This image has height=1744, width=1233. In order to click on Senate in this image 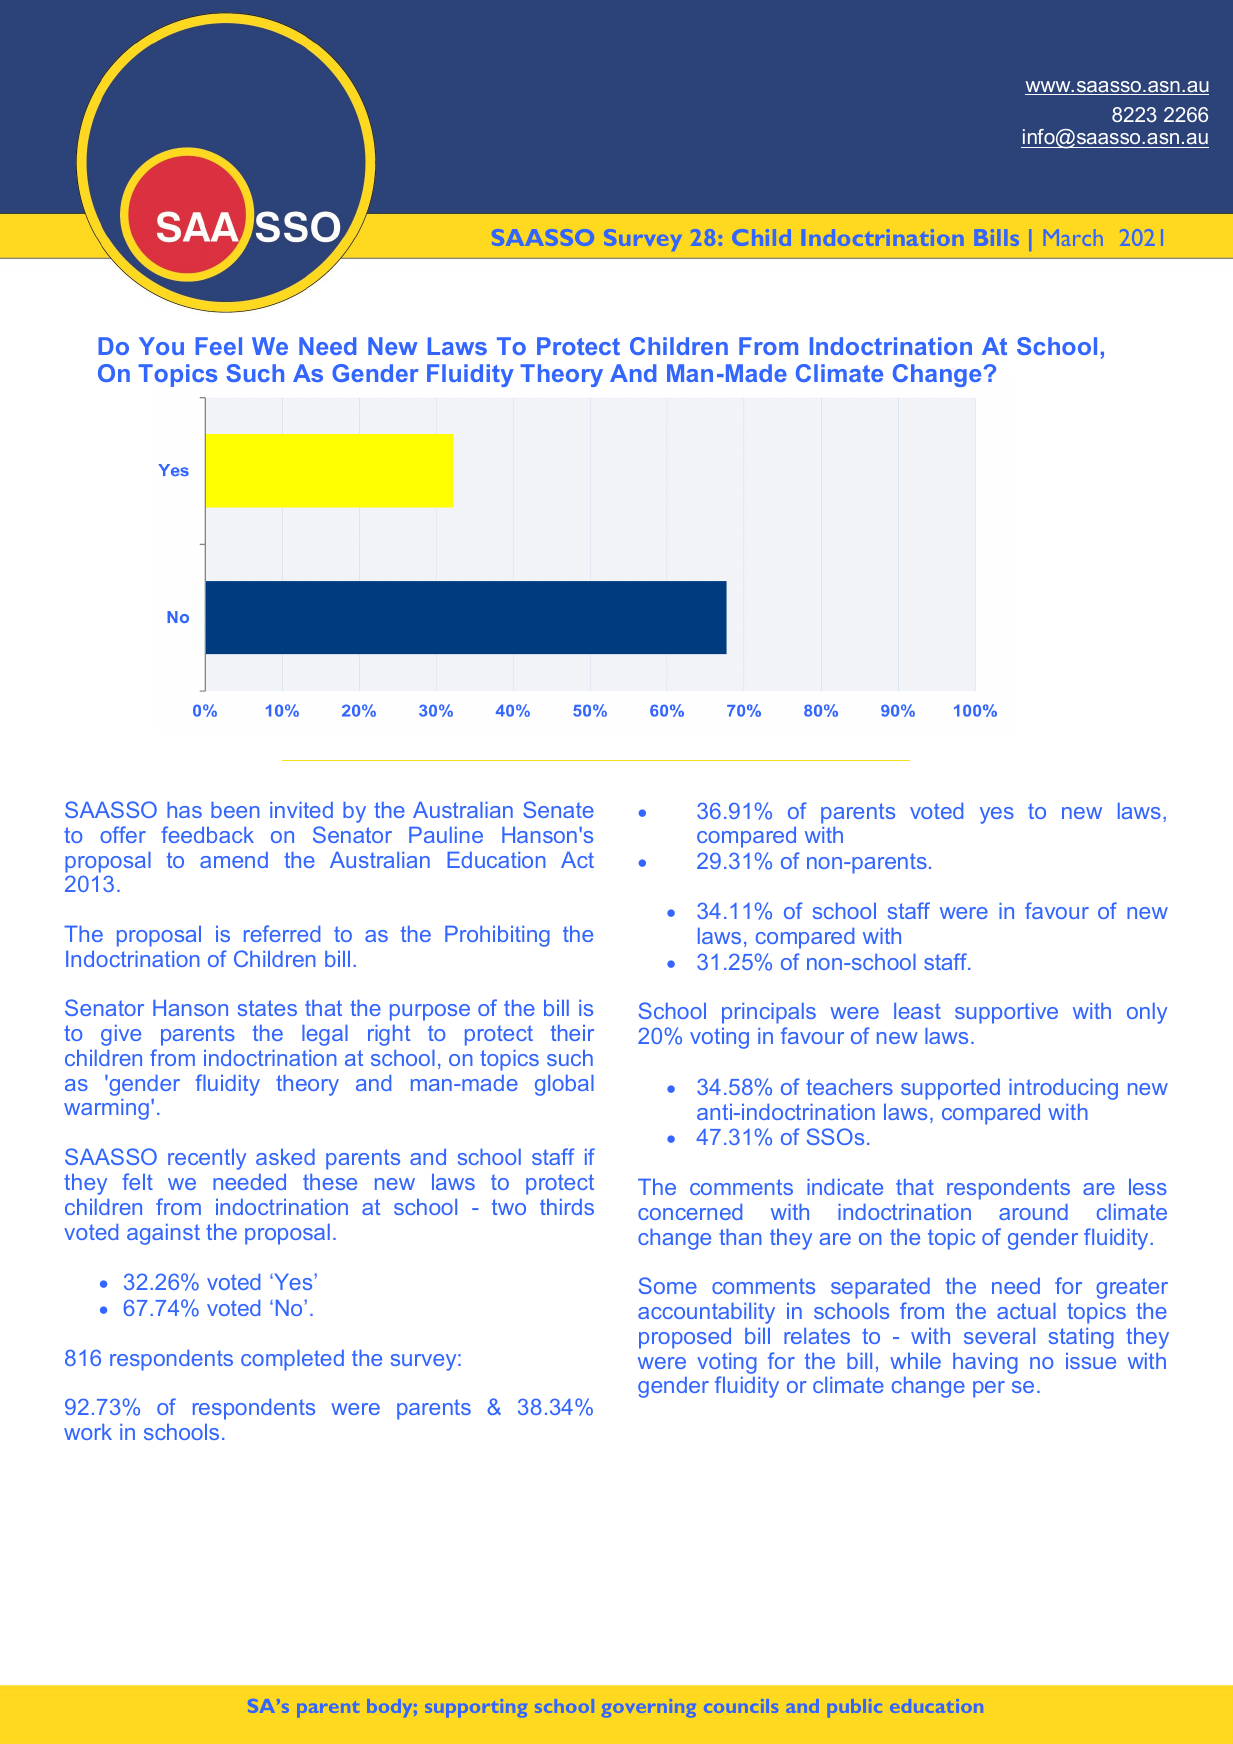, I will do `click(558, 809)`.
